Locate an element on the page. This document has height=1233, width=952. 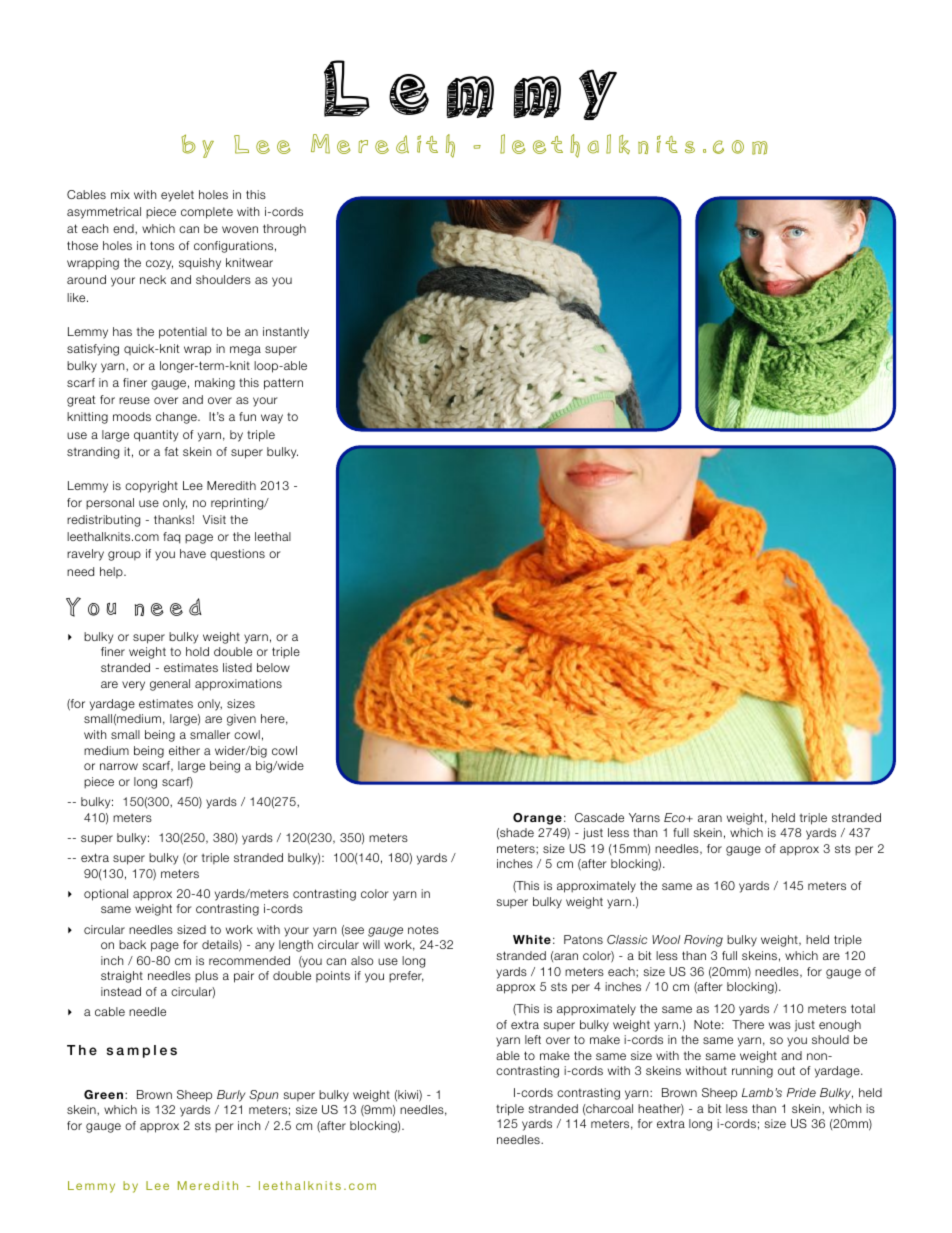
pattern is located at coordinates (283, 384).
